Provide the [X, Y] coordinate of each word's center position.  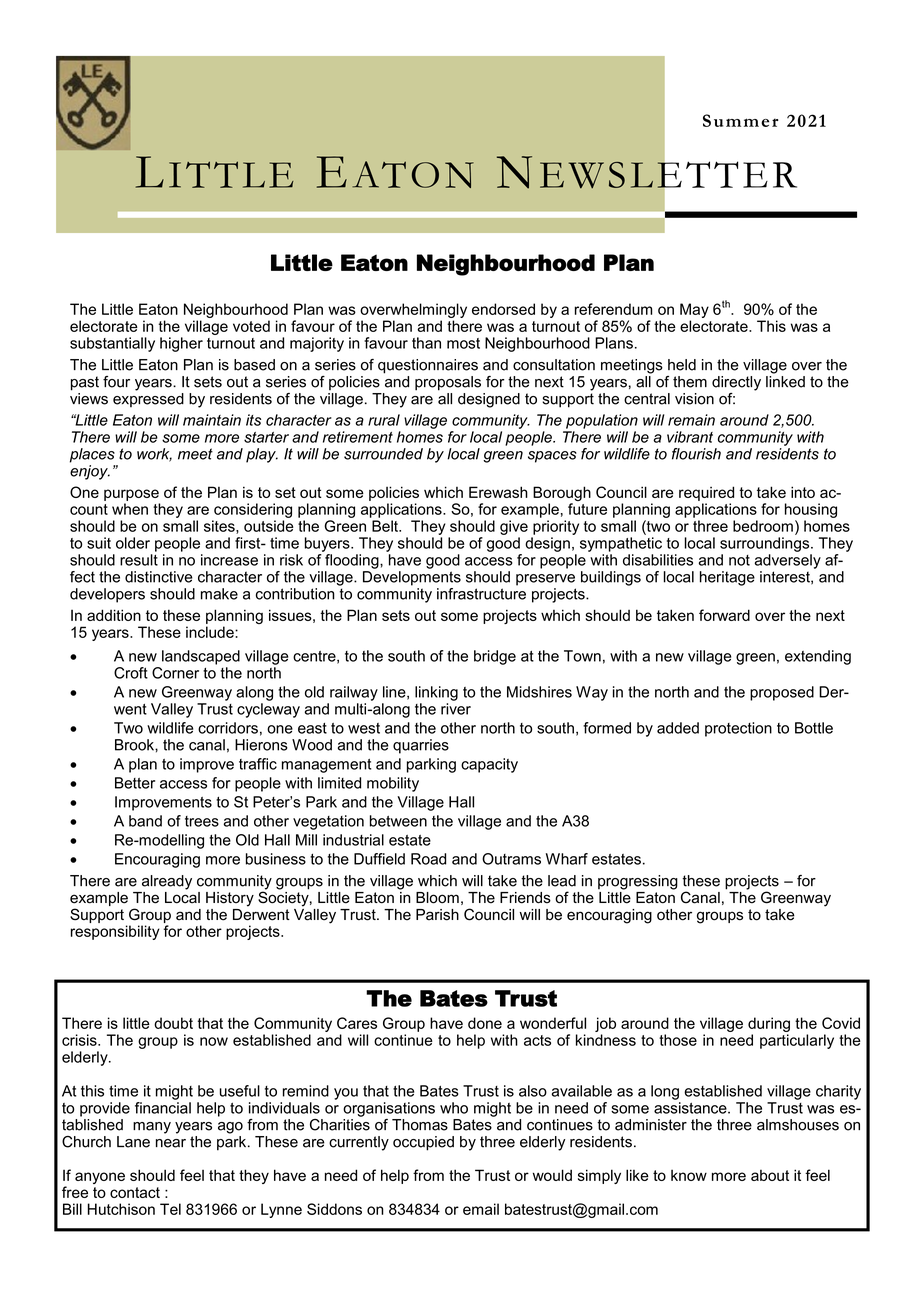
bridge [495, 657]
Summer [740, 120]
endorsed [503, 309]
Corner [175, 673]
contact [135, 1192]
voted [251, 326]
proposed [782, 693]
